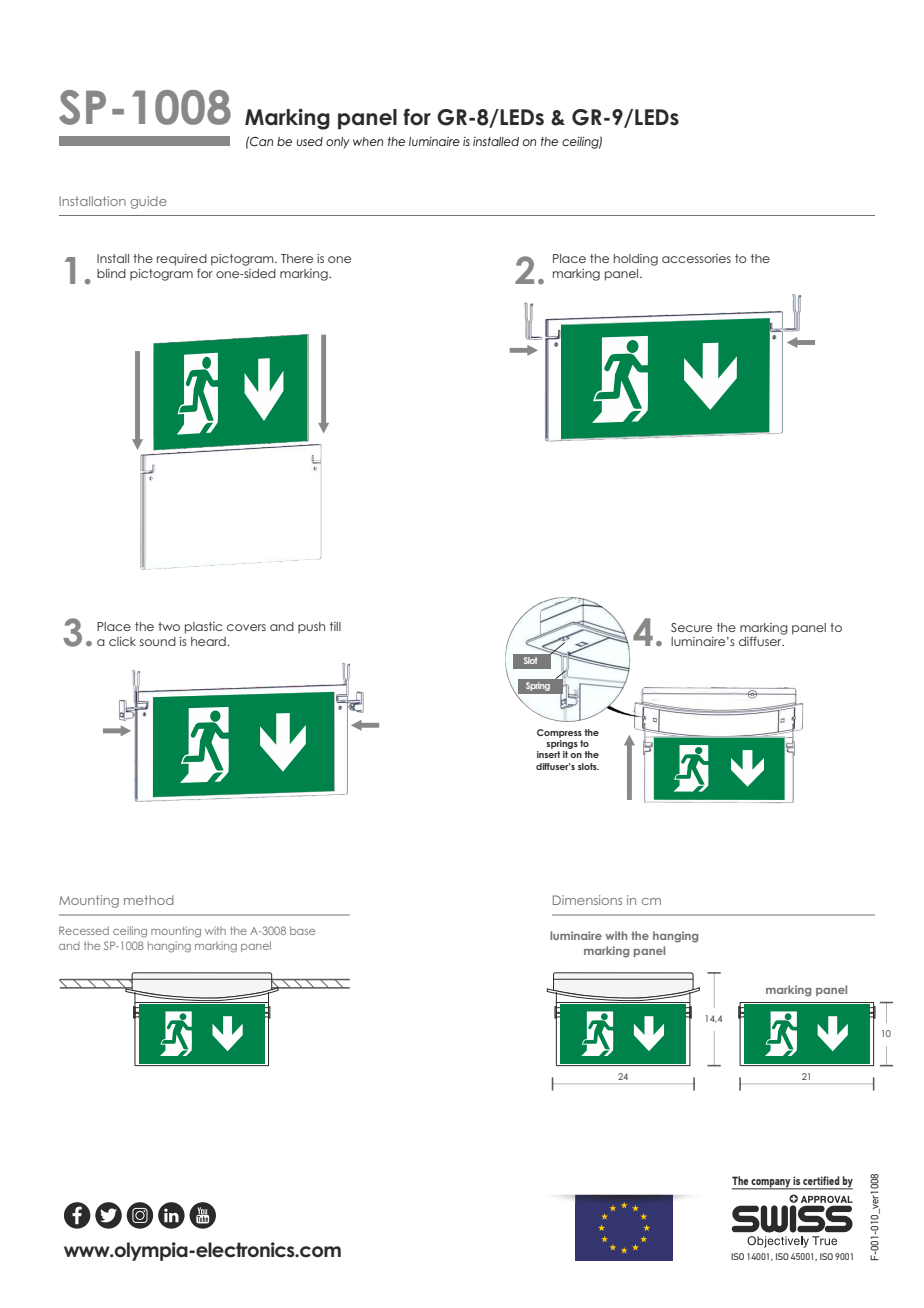 The image size is (924, 1308). What do you see at coordinates (368, 141) in the screenshot?
I see `when` at bounding box center [368, 141].
